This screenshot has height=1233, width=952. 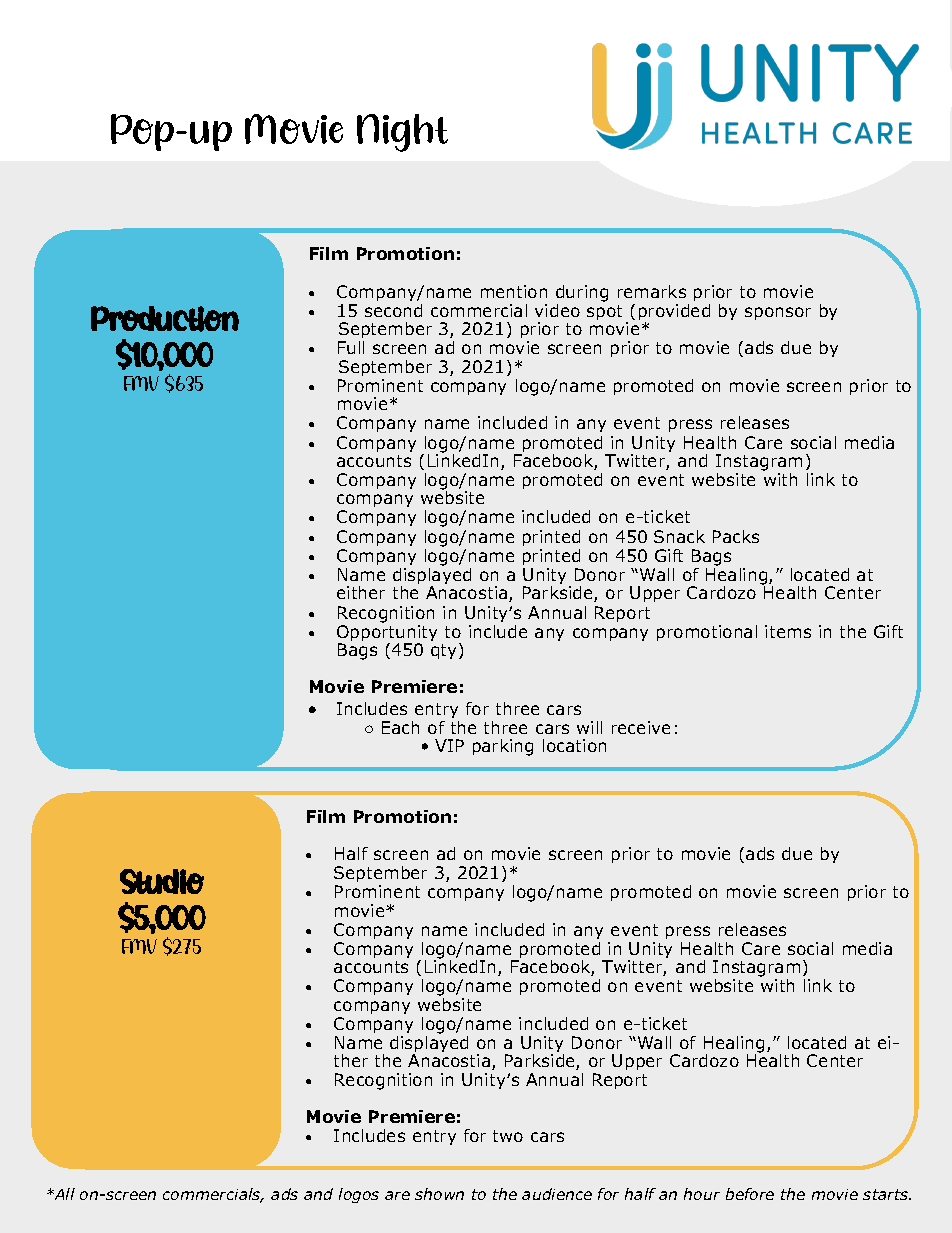 I want to click on Night, so click(x=402, y=133).
